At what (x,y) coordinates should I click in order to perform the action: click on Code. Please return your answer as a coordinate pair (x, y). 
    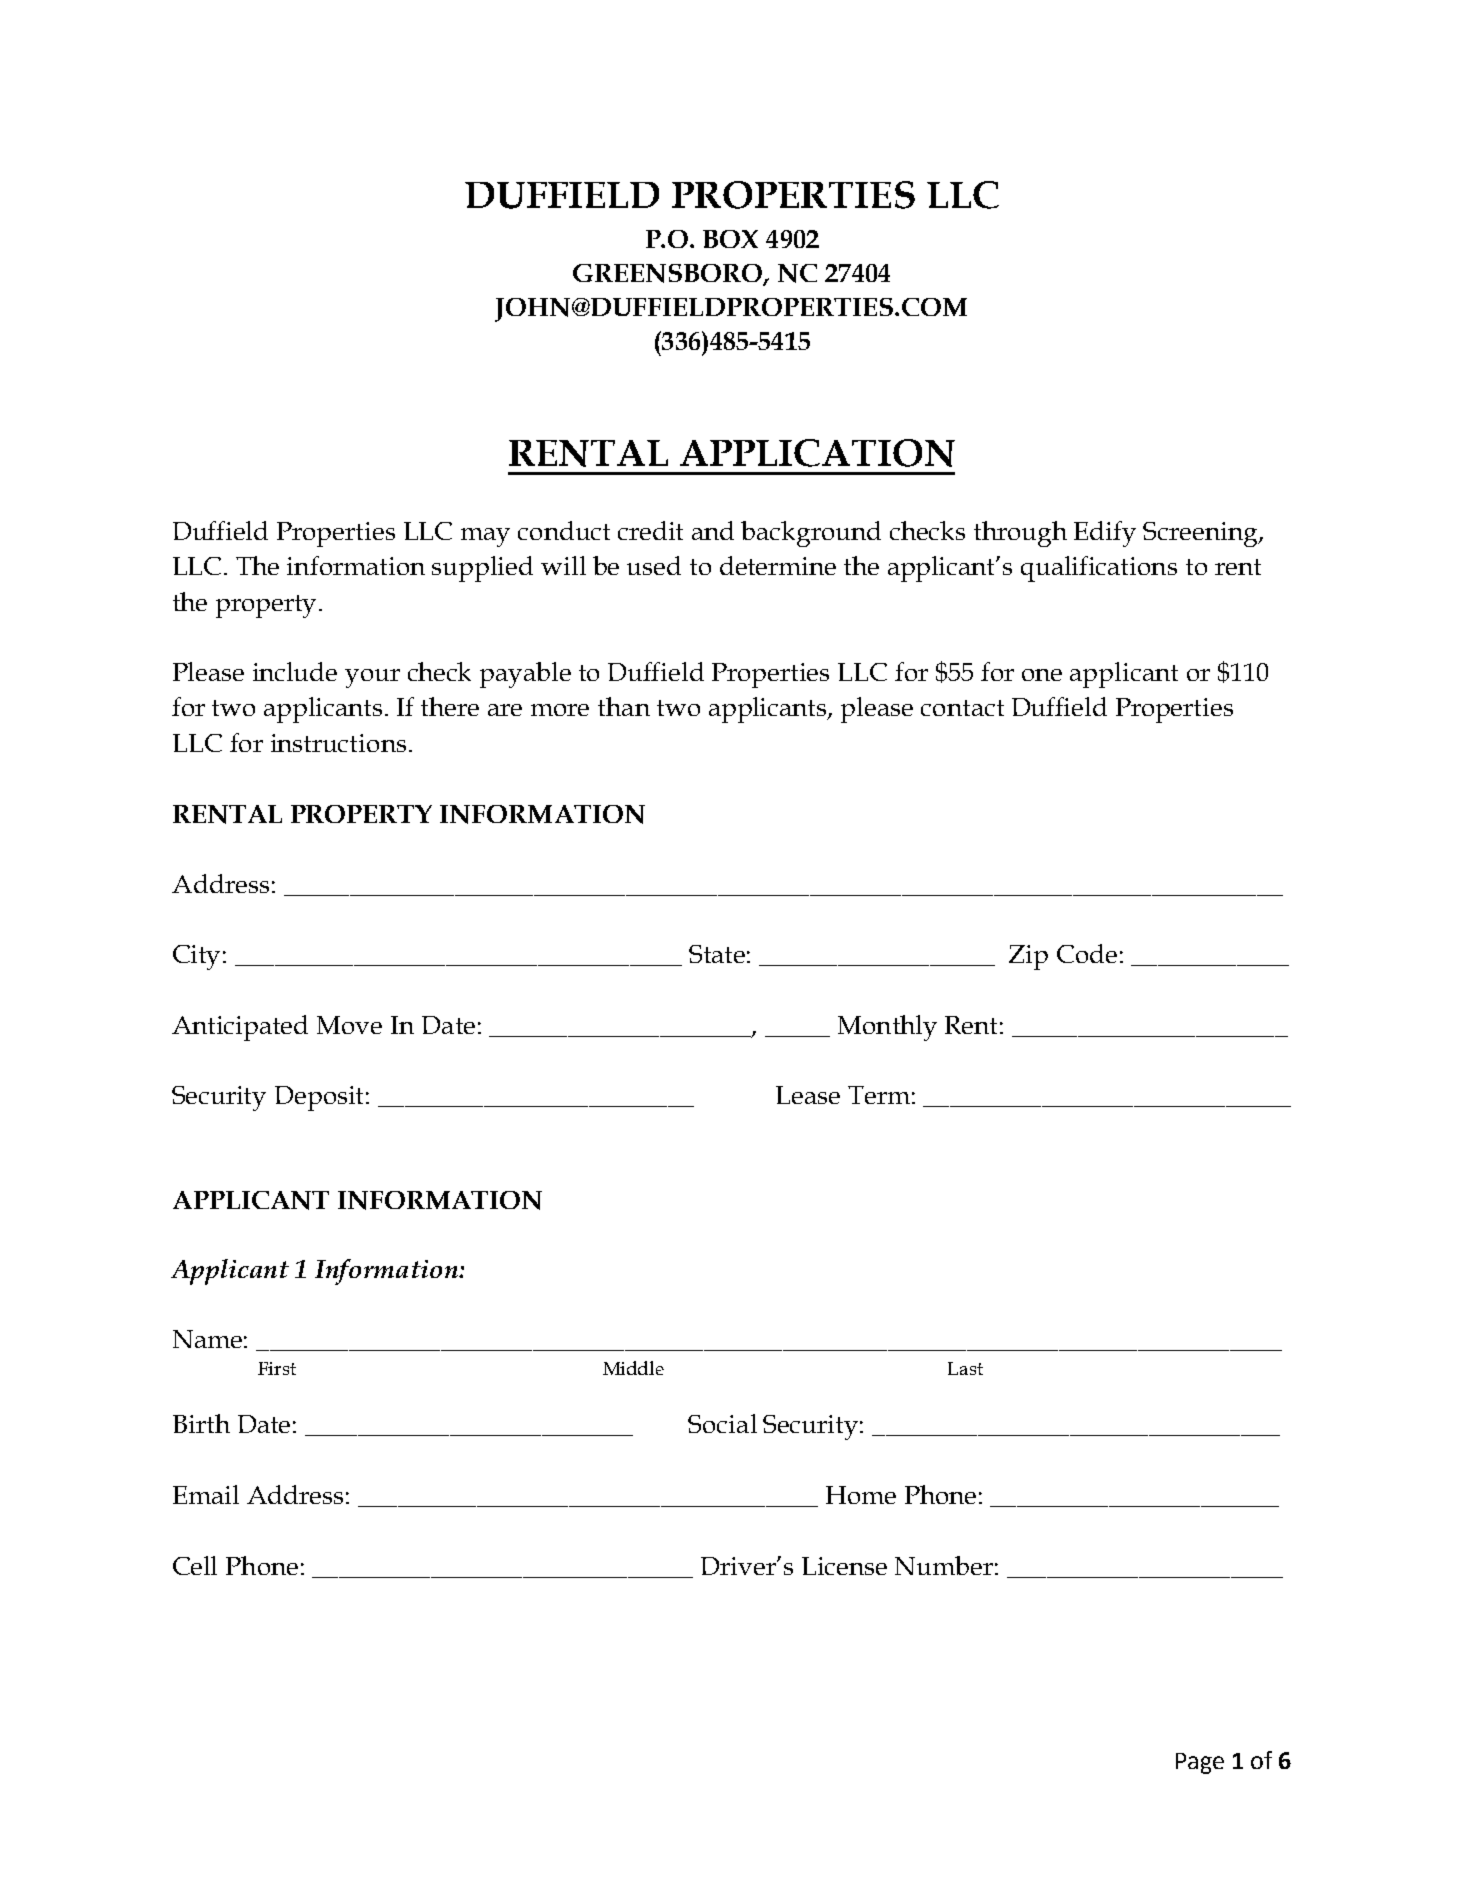
    Looking at the image, I should click on (1087, 953).
